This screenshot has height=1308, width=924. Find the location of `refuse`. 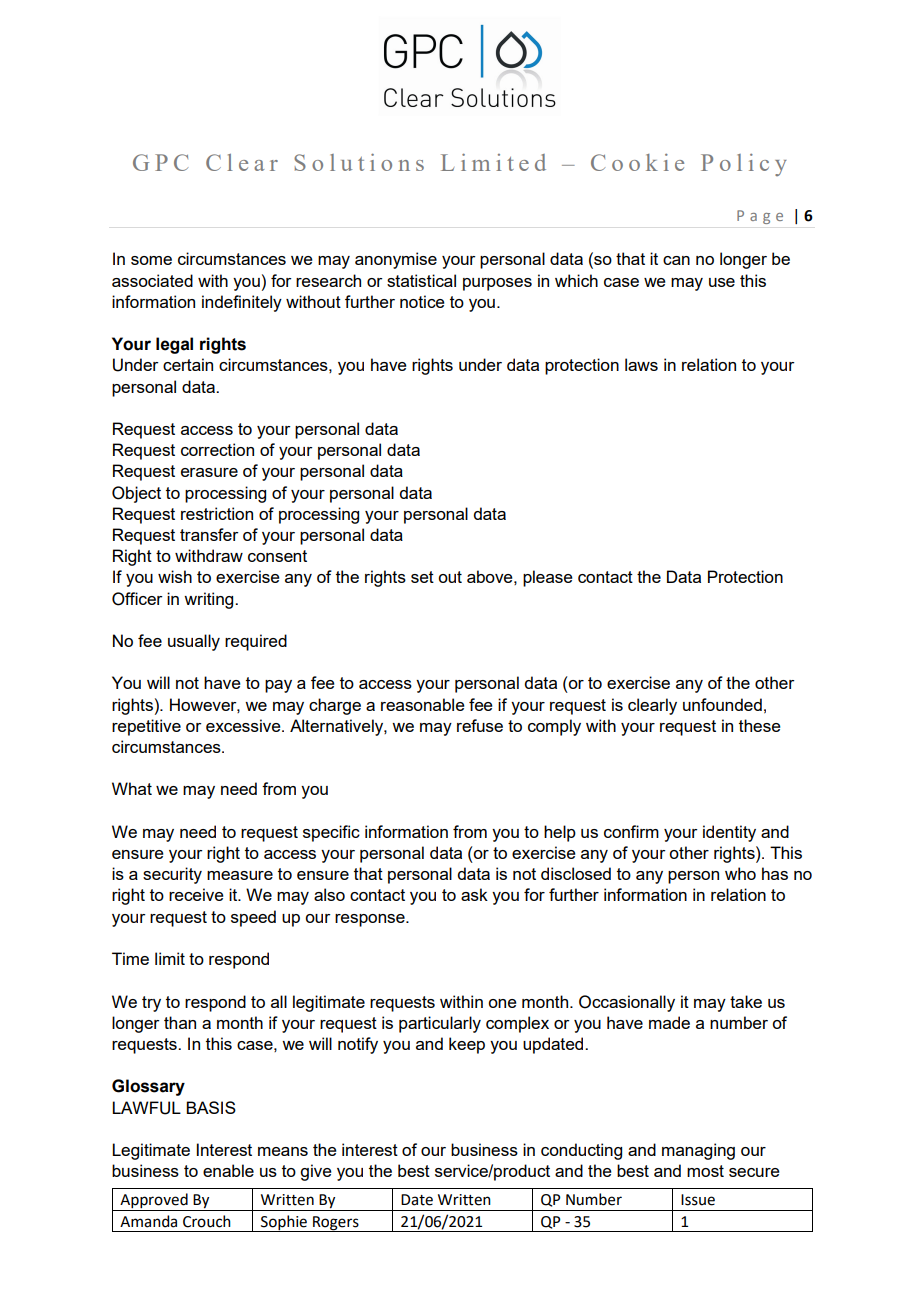

refuse is located at coordinates (480, 725).
